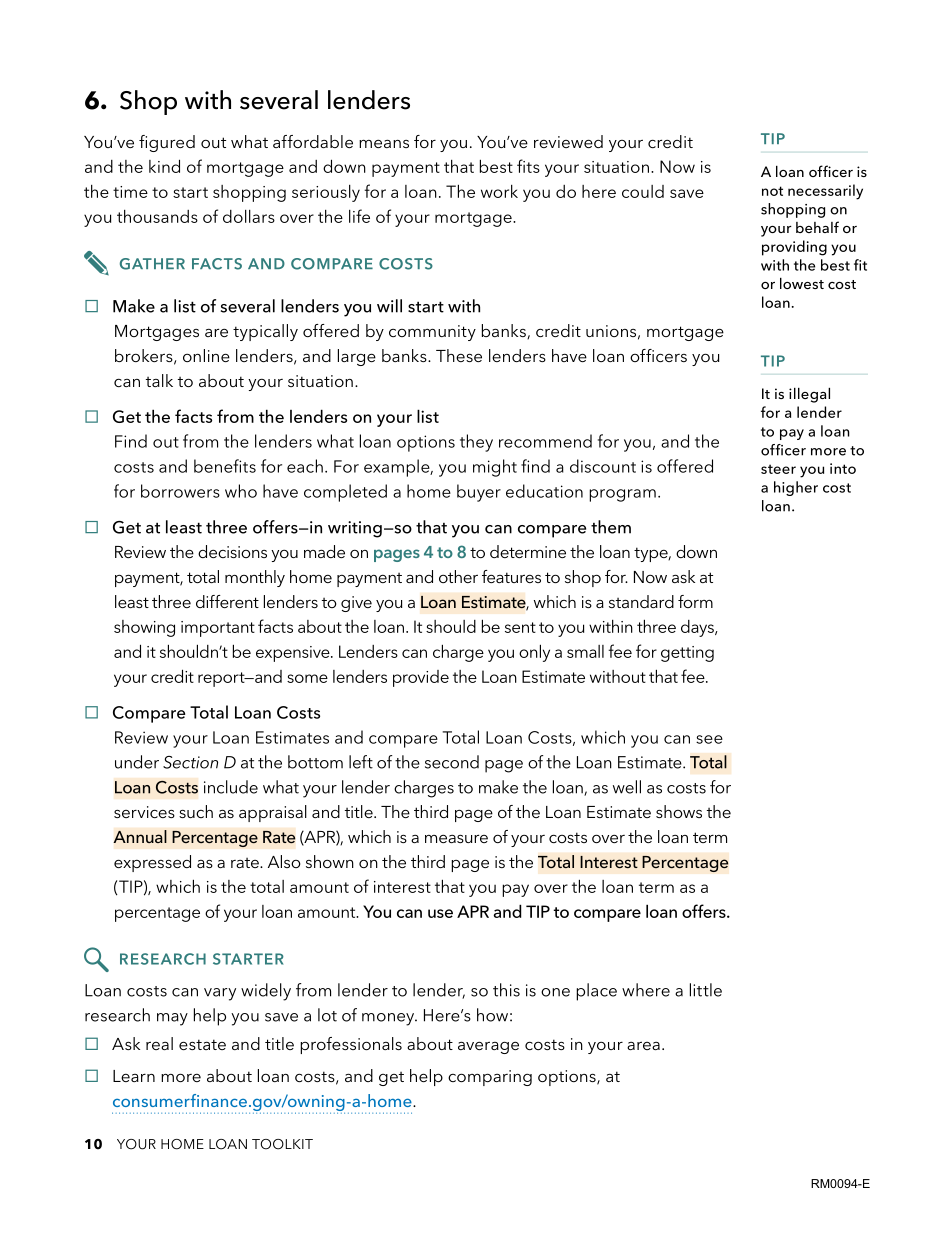 This screenshot has height=1233, width=952. What do you see at coordinates (796, 488) in the screenshot?
I see `higher` at bounding box center [796, 488].
